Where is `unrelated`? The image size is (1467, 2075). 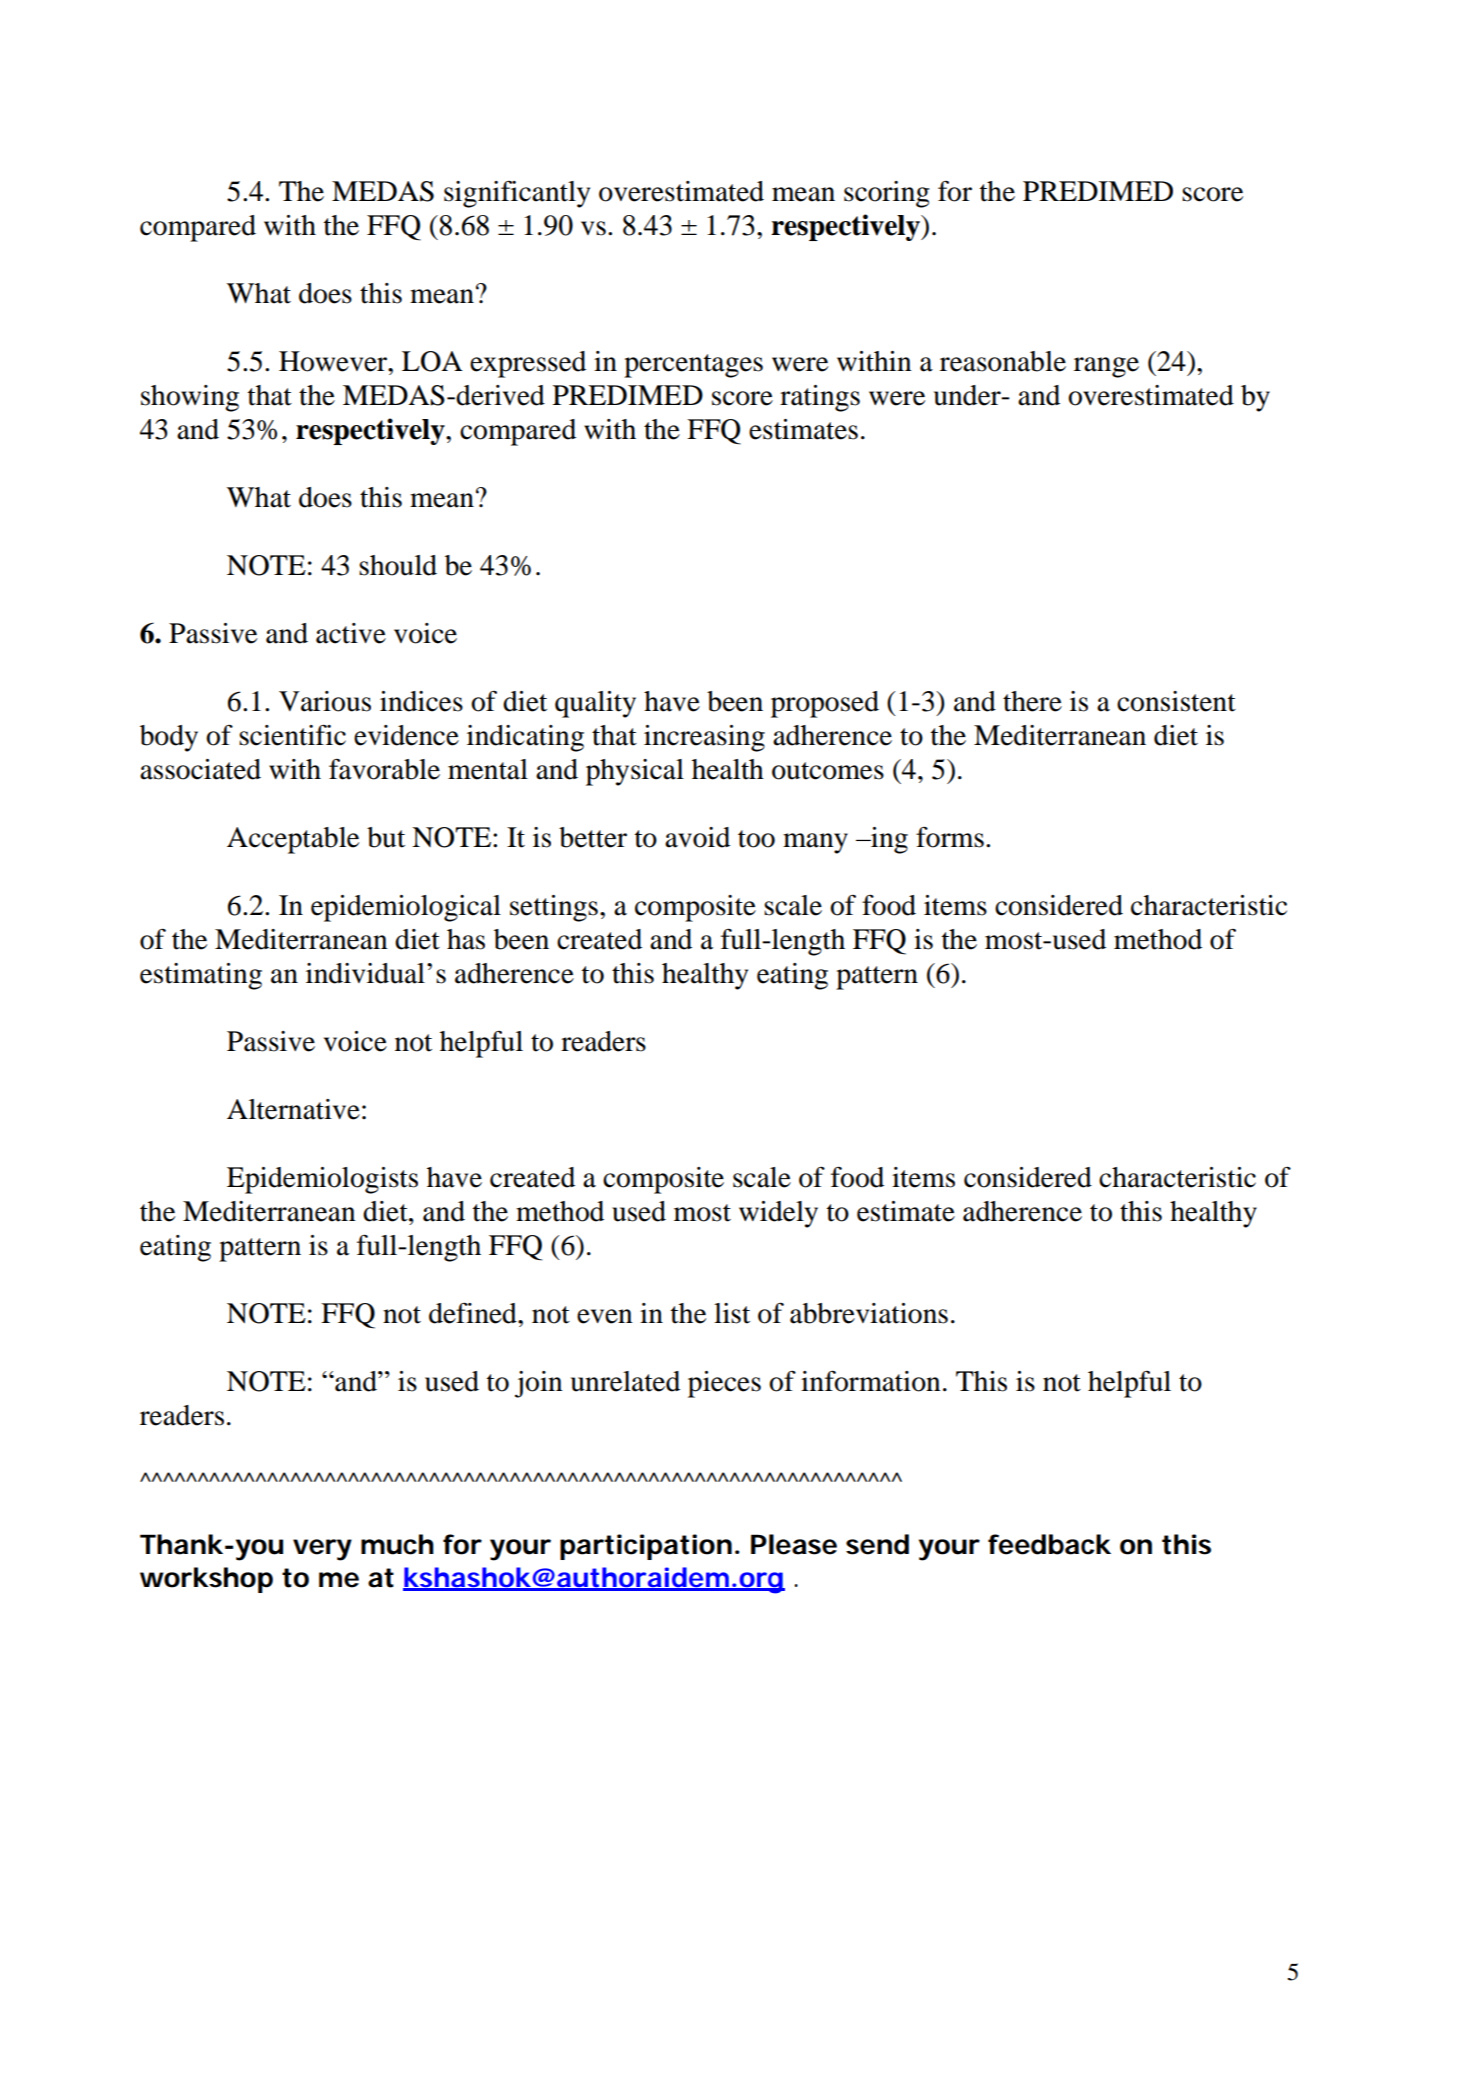
unrelated is located at coordinates (625, 1381).
